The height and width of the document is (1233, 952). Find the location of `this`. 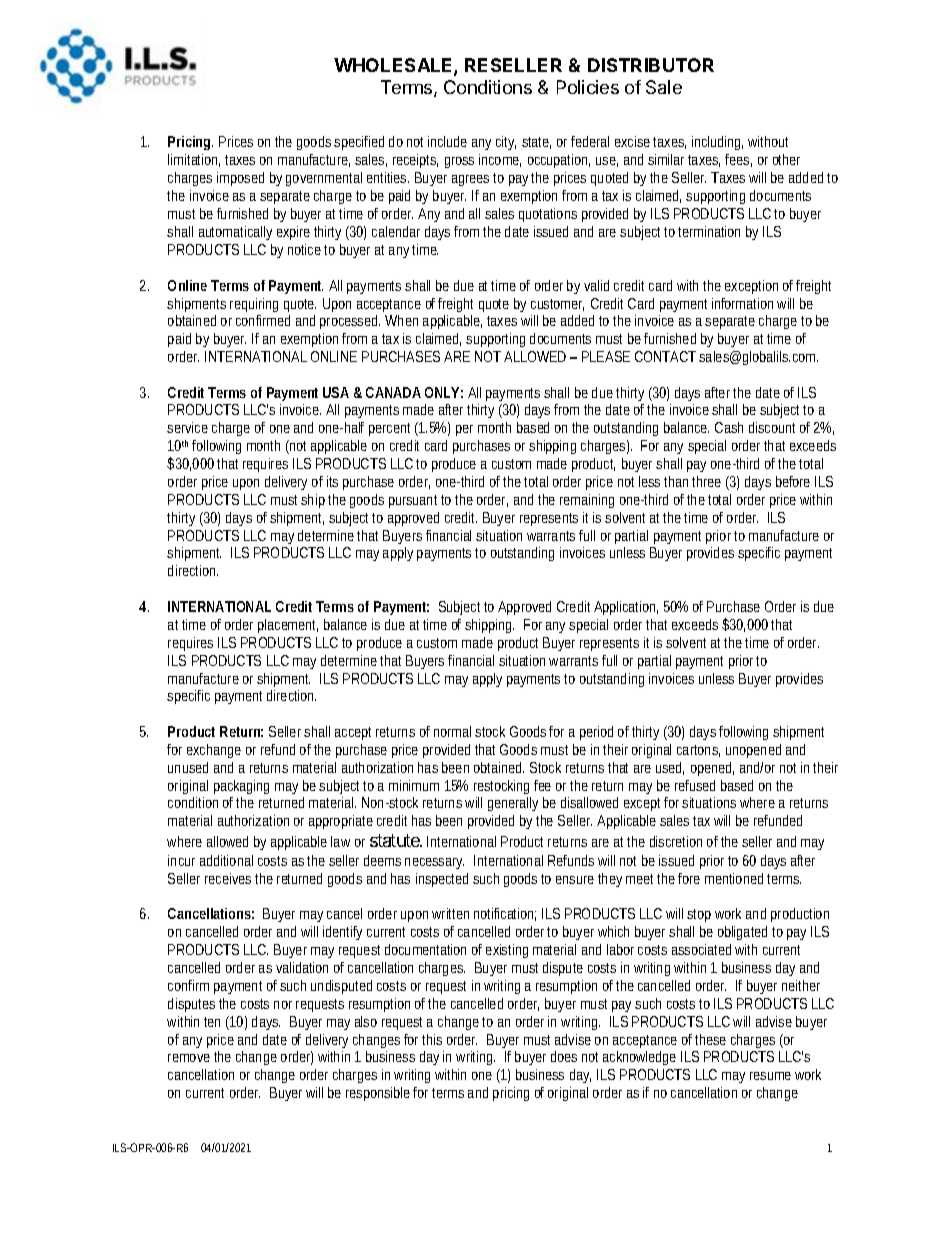

this is located at coordinates (432, 1039).
